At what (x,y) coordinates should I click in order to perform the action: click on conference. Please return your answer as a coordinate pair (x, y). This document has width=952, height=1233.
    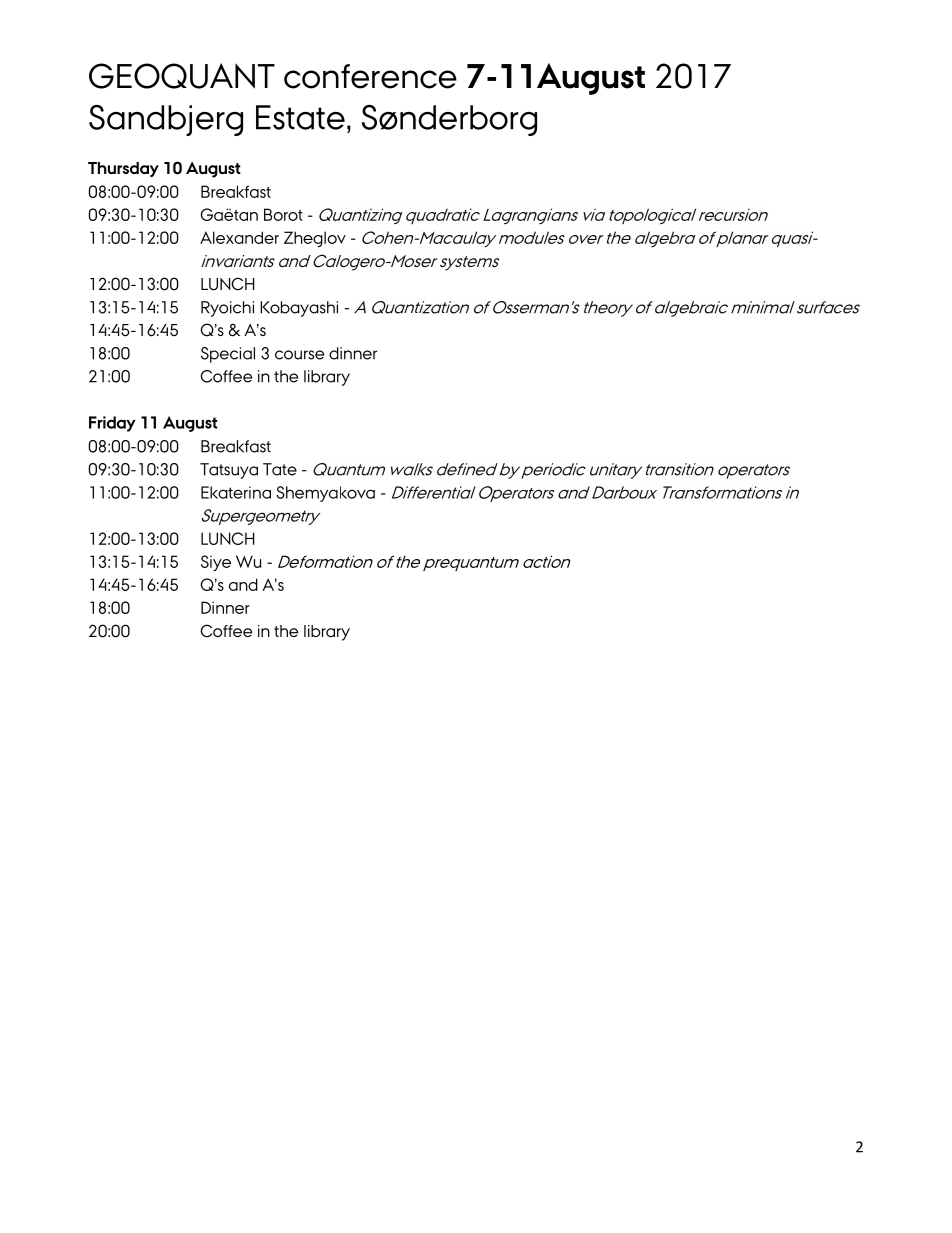
    Looking at the image, I should click on (370, 76).
